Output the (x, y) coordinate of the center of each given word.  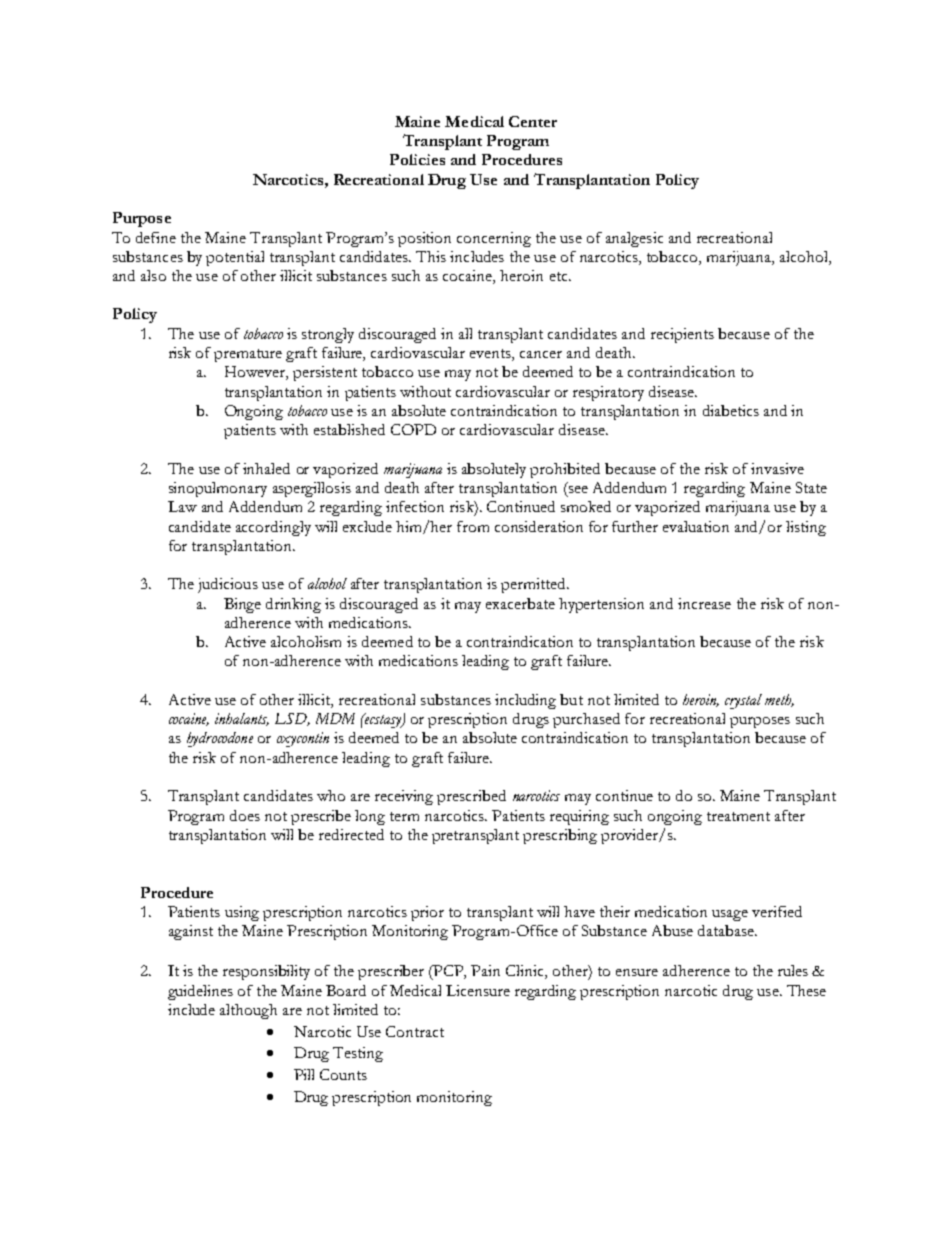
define (156, 237)
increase (704, 603)
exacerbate (520, 603)
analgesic (634, 239)
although (248, 1011)
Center (533, 121)
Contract (415, 1031)
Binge (242, 605)
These (806, 990)
